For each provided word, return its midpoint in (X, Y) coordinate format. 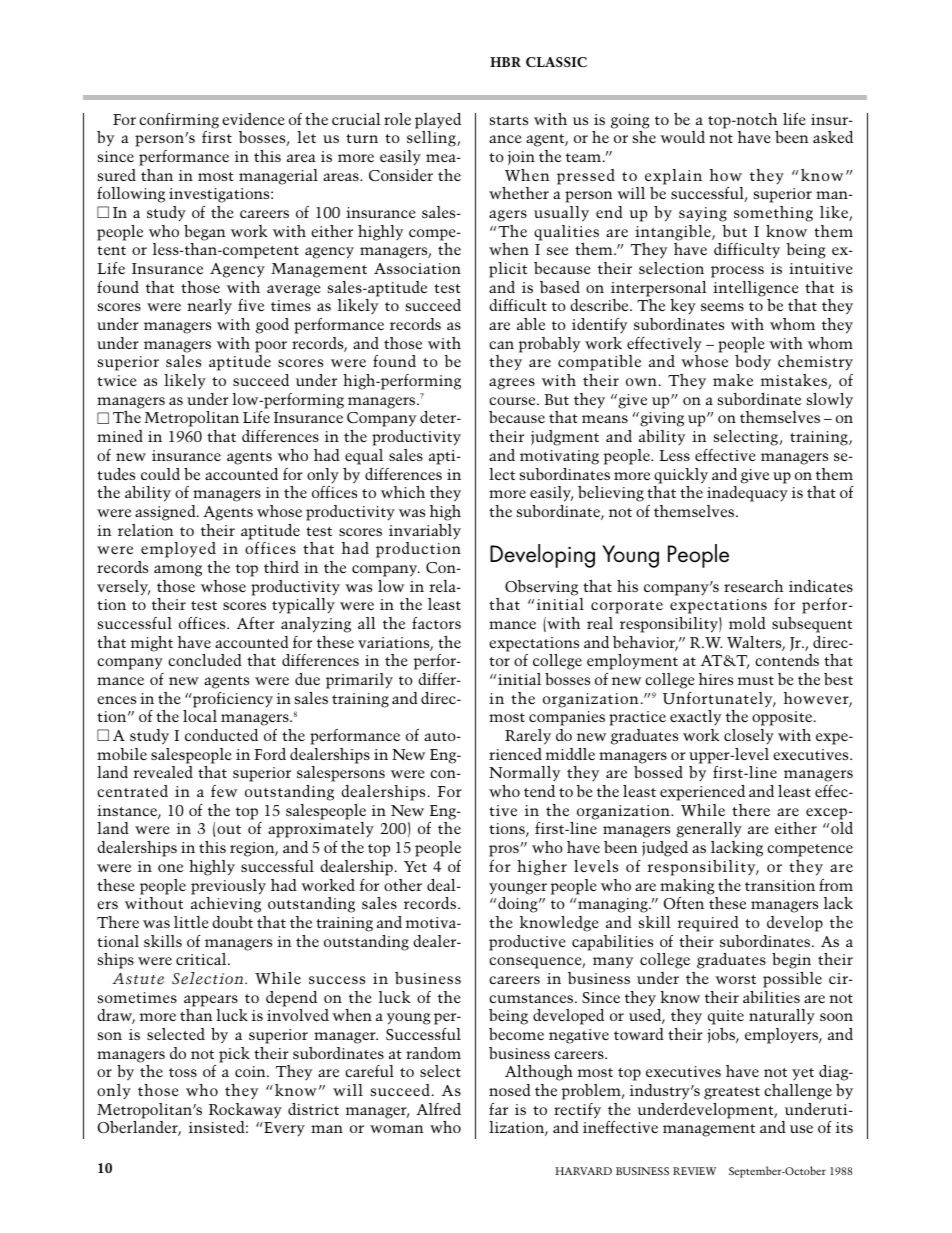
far (498, 1109)
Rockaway (245, 1111)
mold (747, 623)
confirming (179, 121)
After (256, 623)
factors (436, 623)
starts (509, 120)
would (682, 137)
